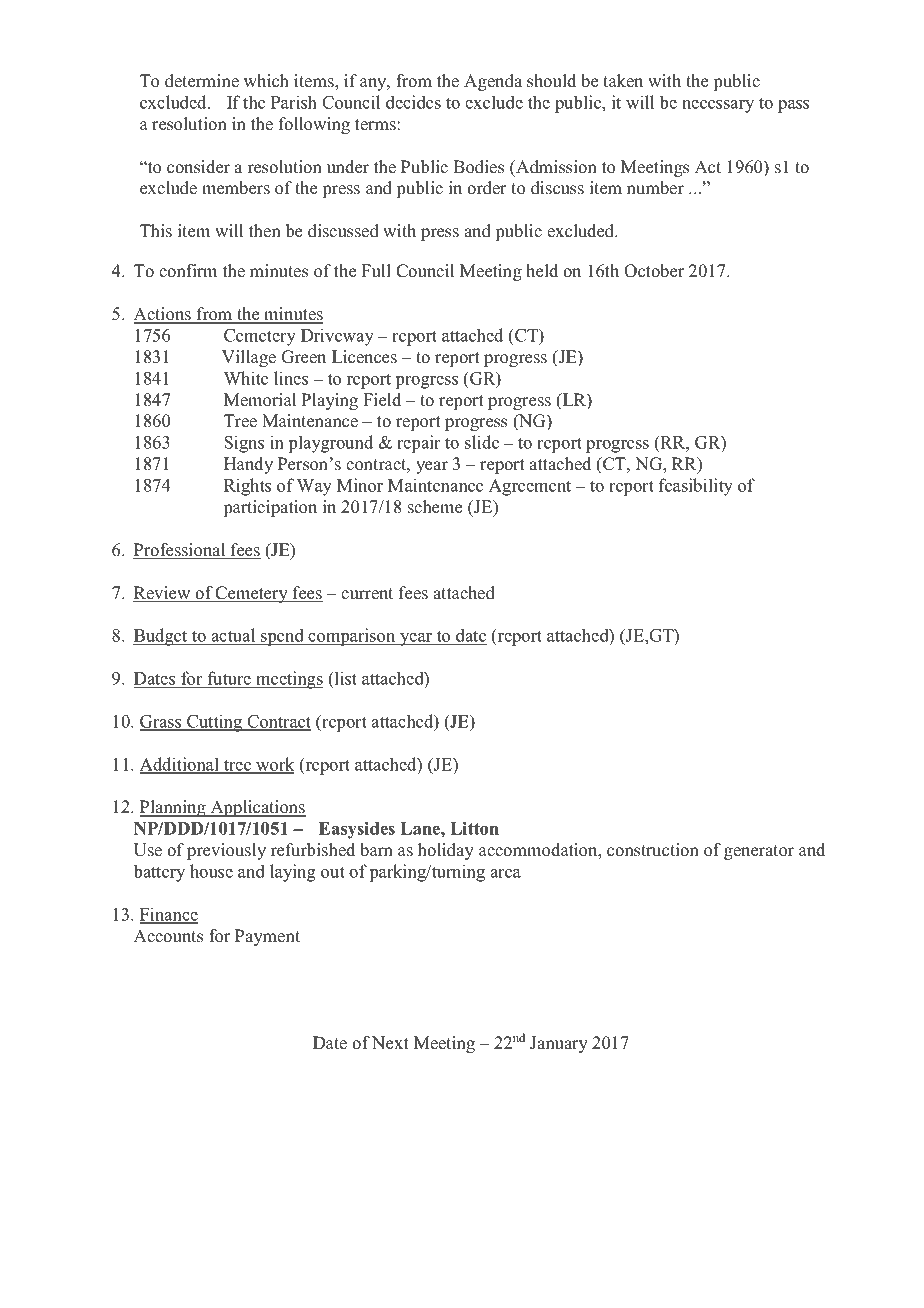 This image has height=1308, width=924. Describe the element at coordinates (493, 82) in the image. I see `Agenda` at that location.
